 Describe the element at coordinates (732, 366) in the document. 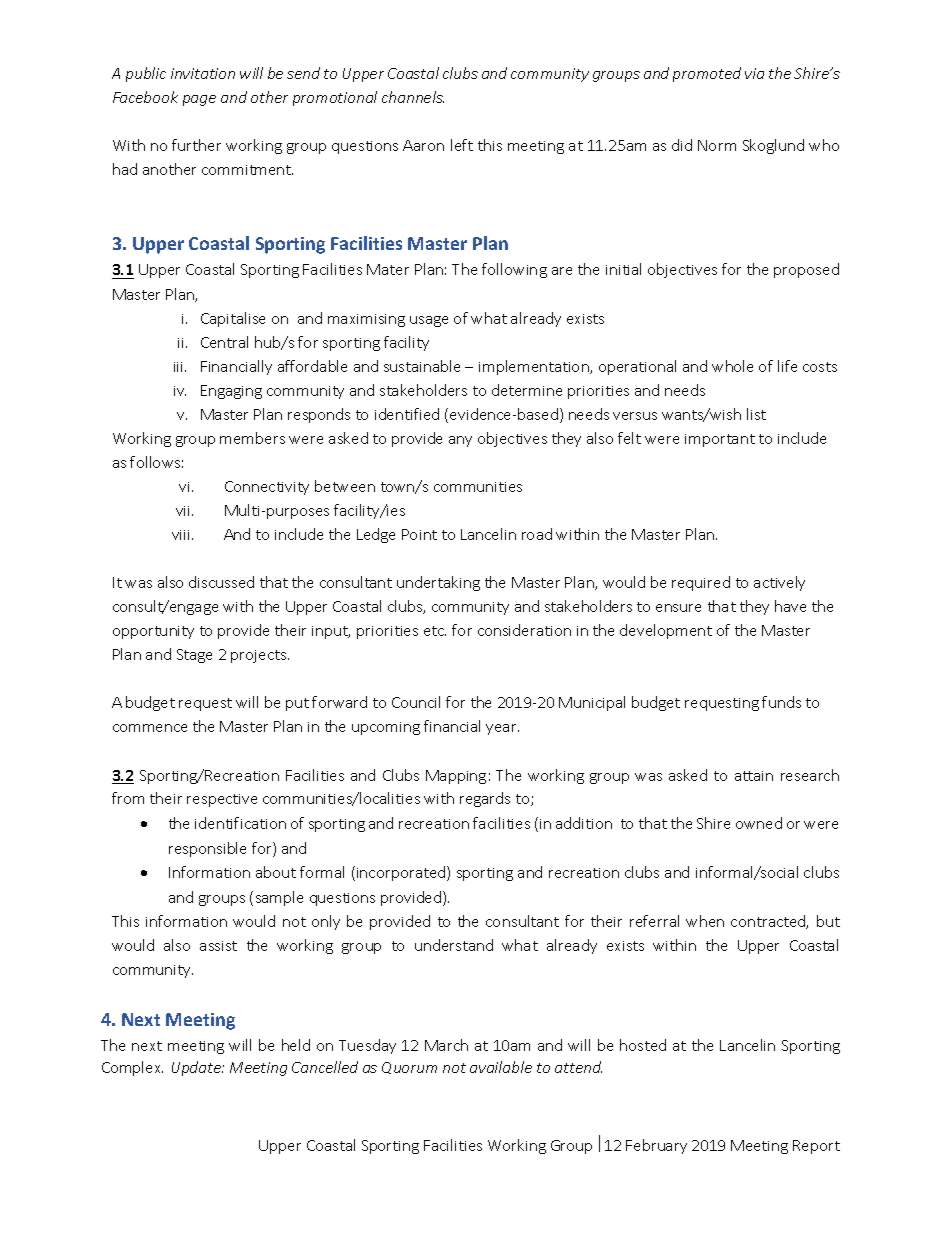

I see `whole` at that location.
